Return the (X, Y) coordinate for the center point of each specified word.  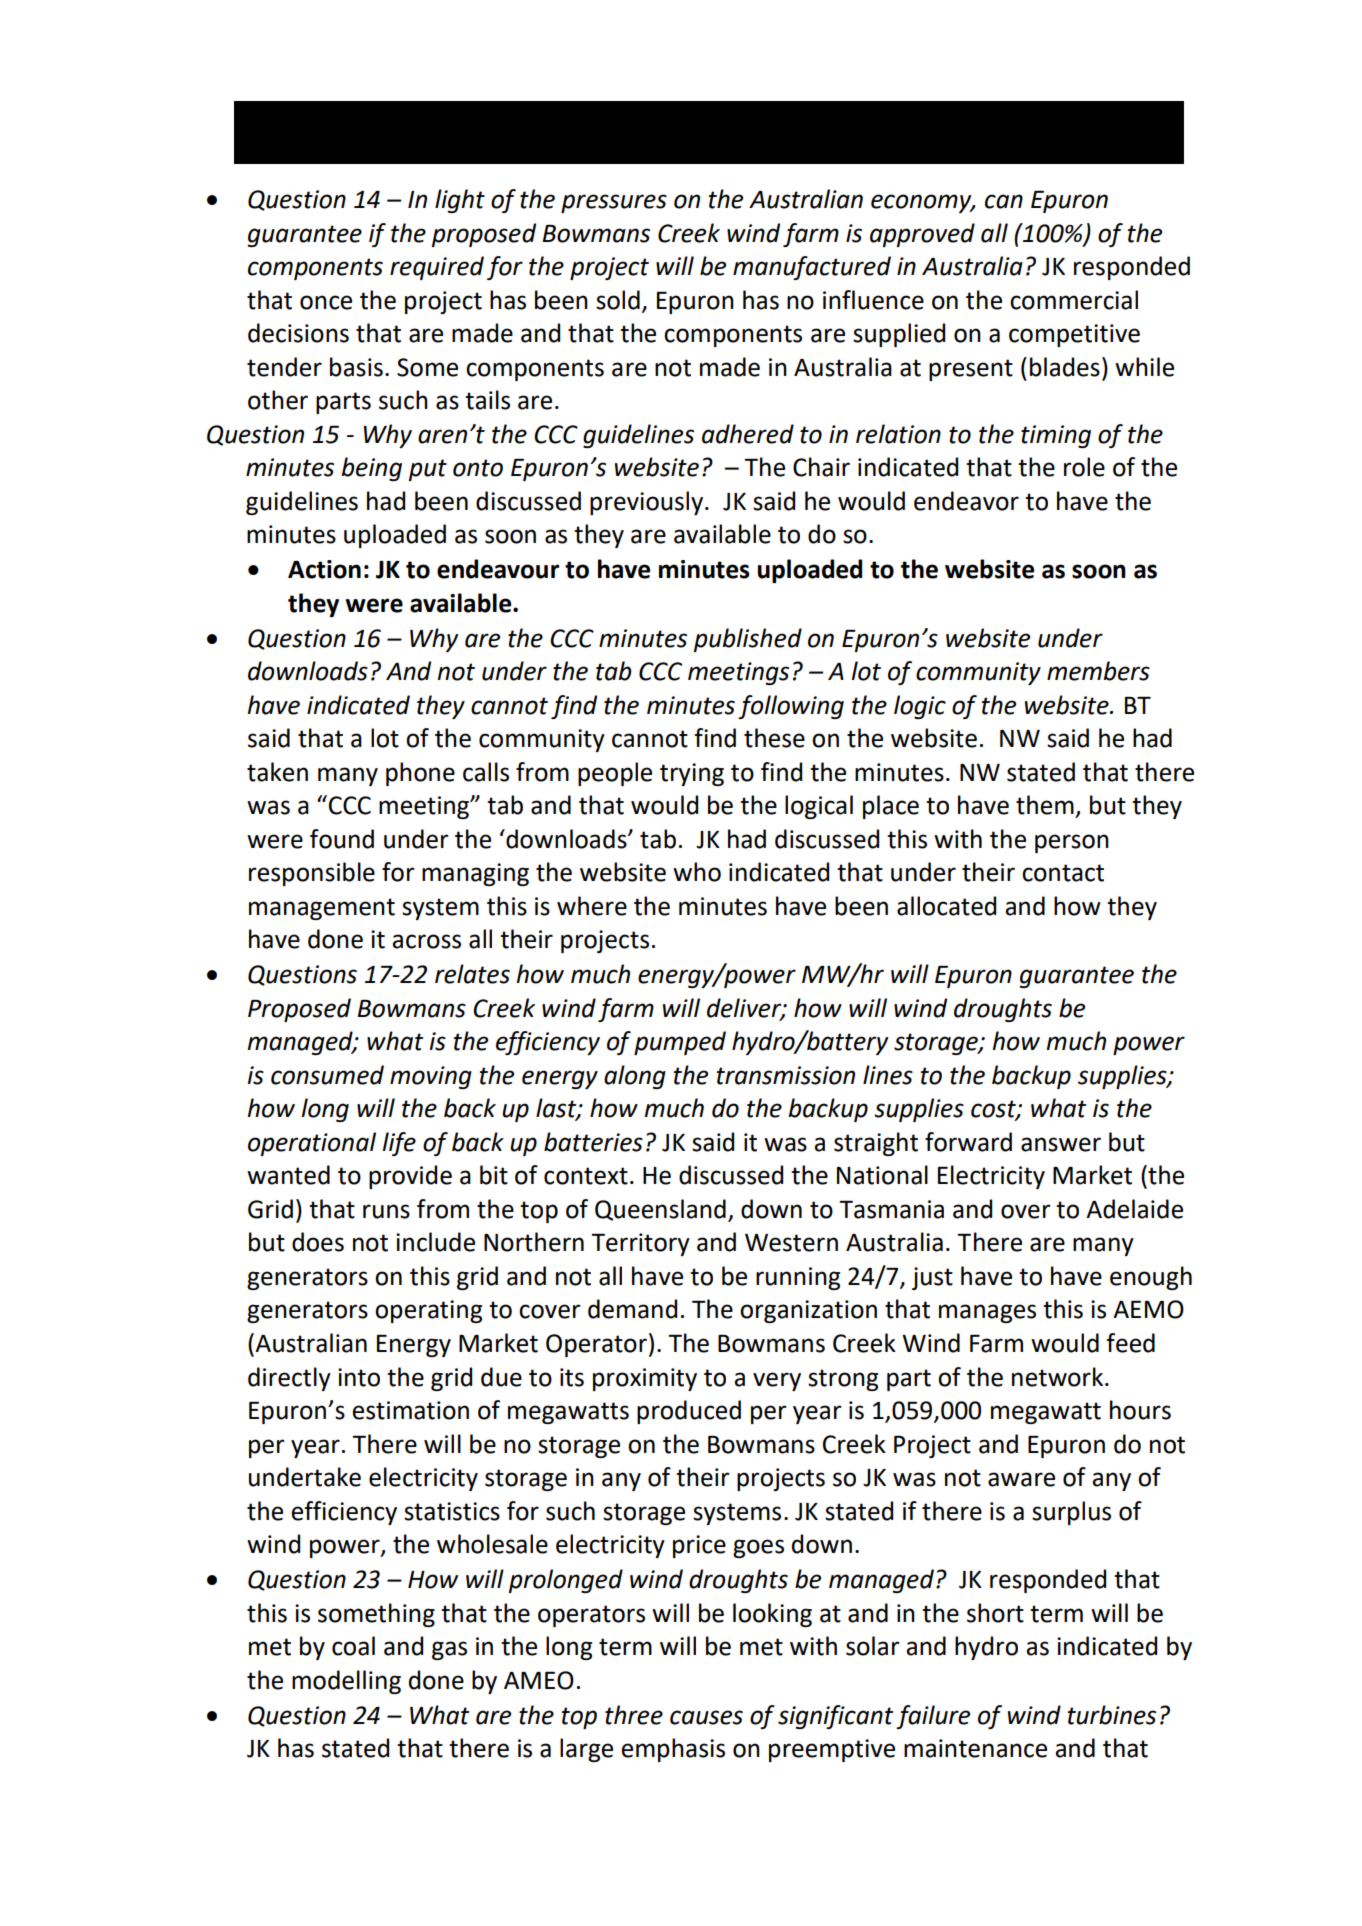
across (426, 941)
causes (706, 1717)
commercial (1074, 300)
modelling (346, 1682)
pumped (680, 1043)
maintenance (975, 1748)
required (437, 268)
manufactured (812, 268)
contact (1063, 873)
